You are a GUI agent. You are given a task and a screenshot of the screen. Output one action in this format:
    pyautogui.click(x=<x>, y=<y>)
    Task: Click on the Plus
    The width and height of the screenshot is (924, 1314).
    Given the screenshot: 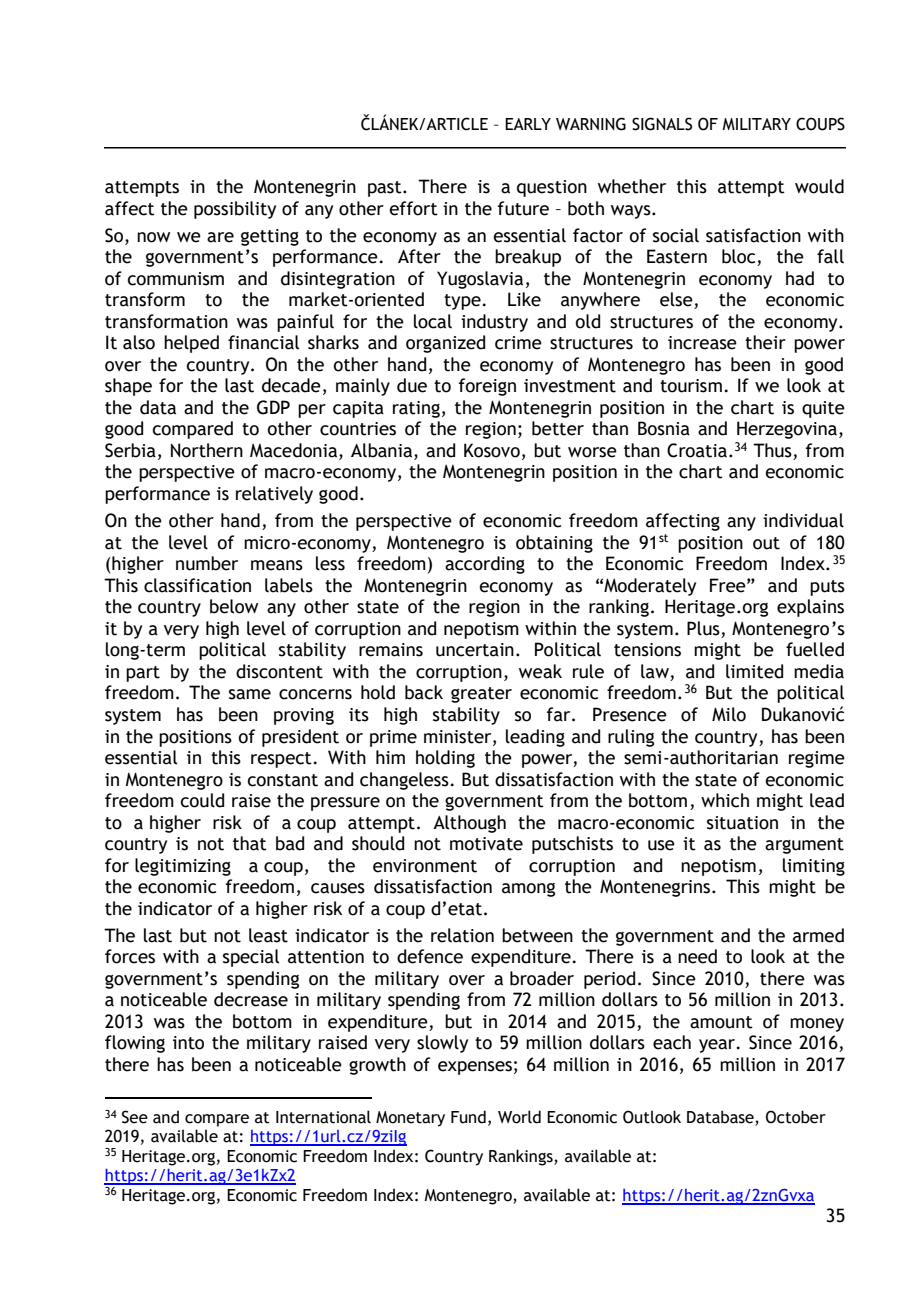 What is the action you would take?
    pyautogui.click(x=704, y=629)
